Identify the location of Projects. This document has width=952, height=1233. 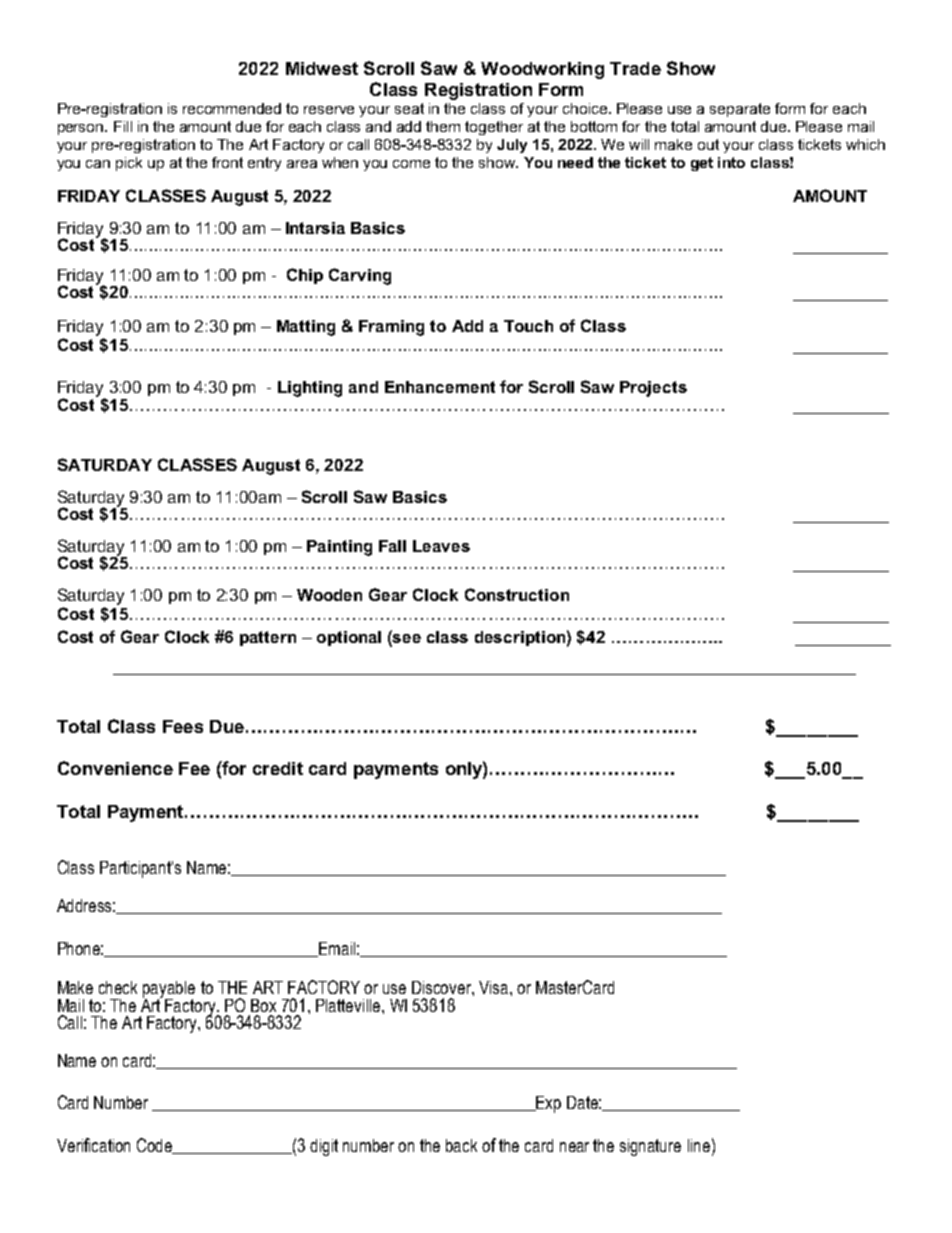
(653, 389).
